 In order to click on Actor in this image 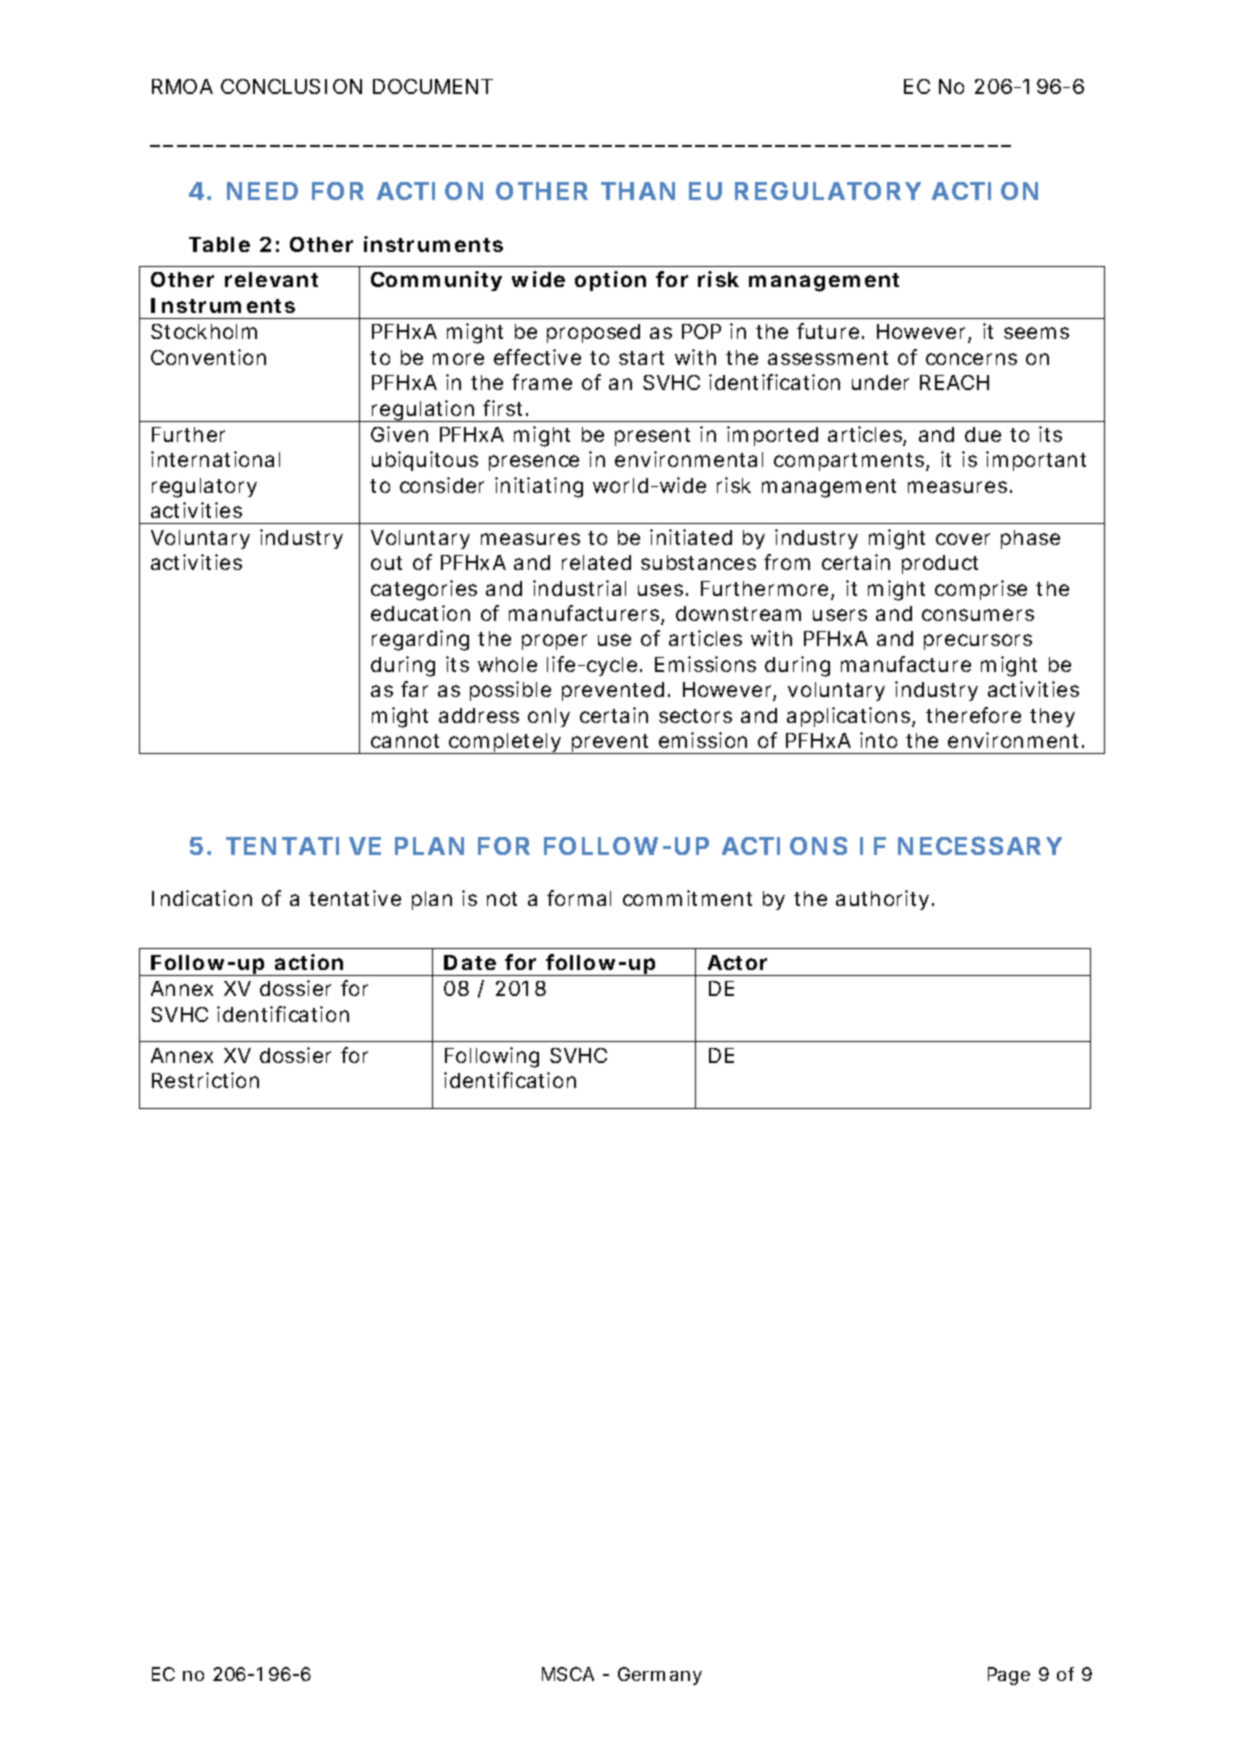, I will do `click(737, 962)`.
